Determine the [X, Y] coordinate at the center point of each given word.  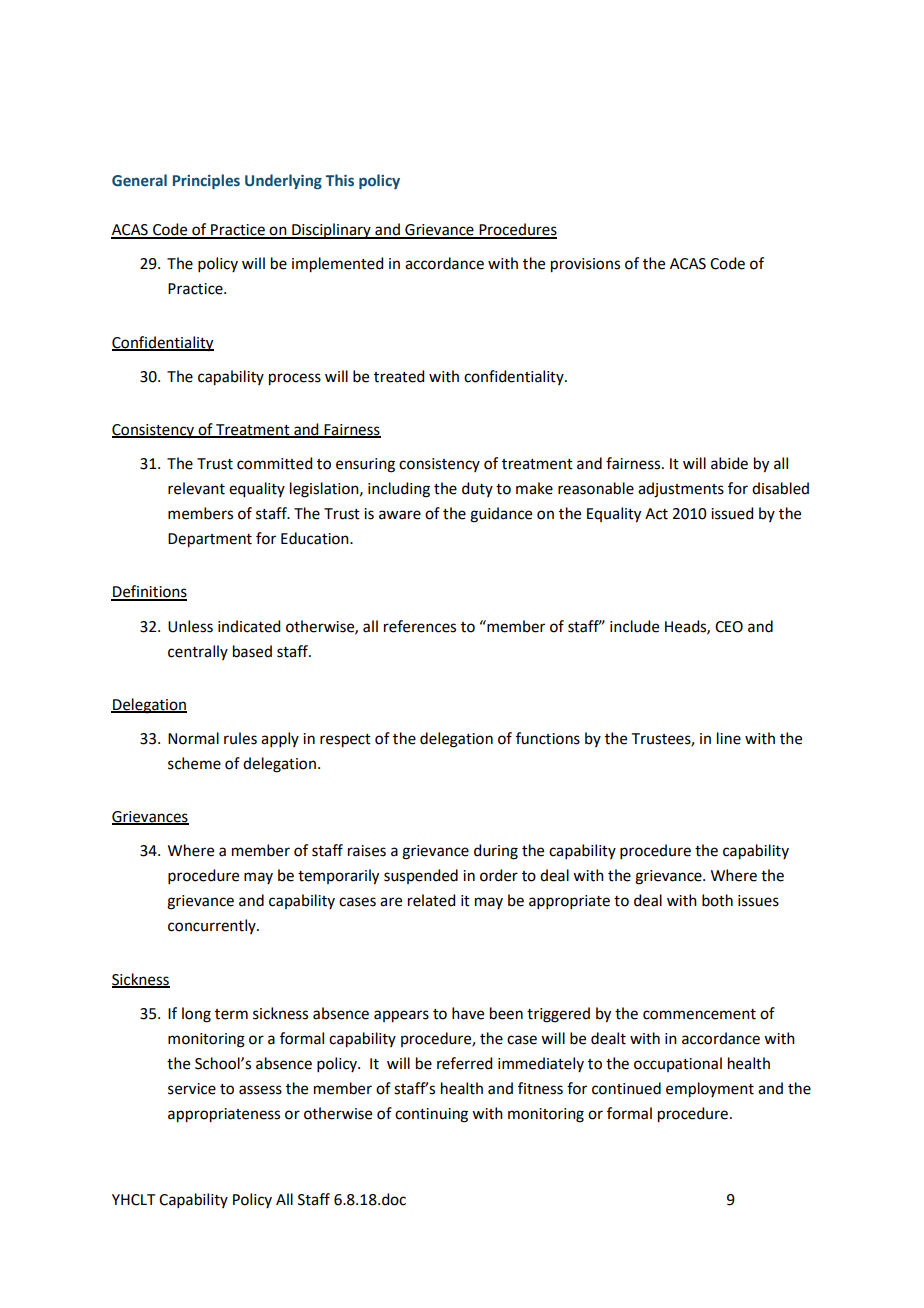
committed [274, 463]
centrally [198, 652]
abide [729, 463]
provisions [585, 265]
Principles [206, 181]
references [420, 626]
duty [477, 489]
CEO [729, 627]
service [192, 1089]
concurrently [213, 926]
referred [464, 1063]
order [499, 875]
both [717, 900]
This [340, 180]
